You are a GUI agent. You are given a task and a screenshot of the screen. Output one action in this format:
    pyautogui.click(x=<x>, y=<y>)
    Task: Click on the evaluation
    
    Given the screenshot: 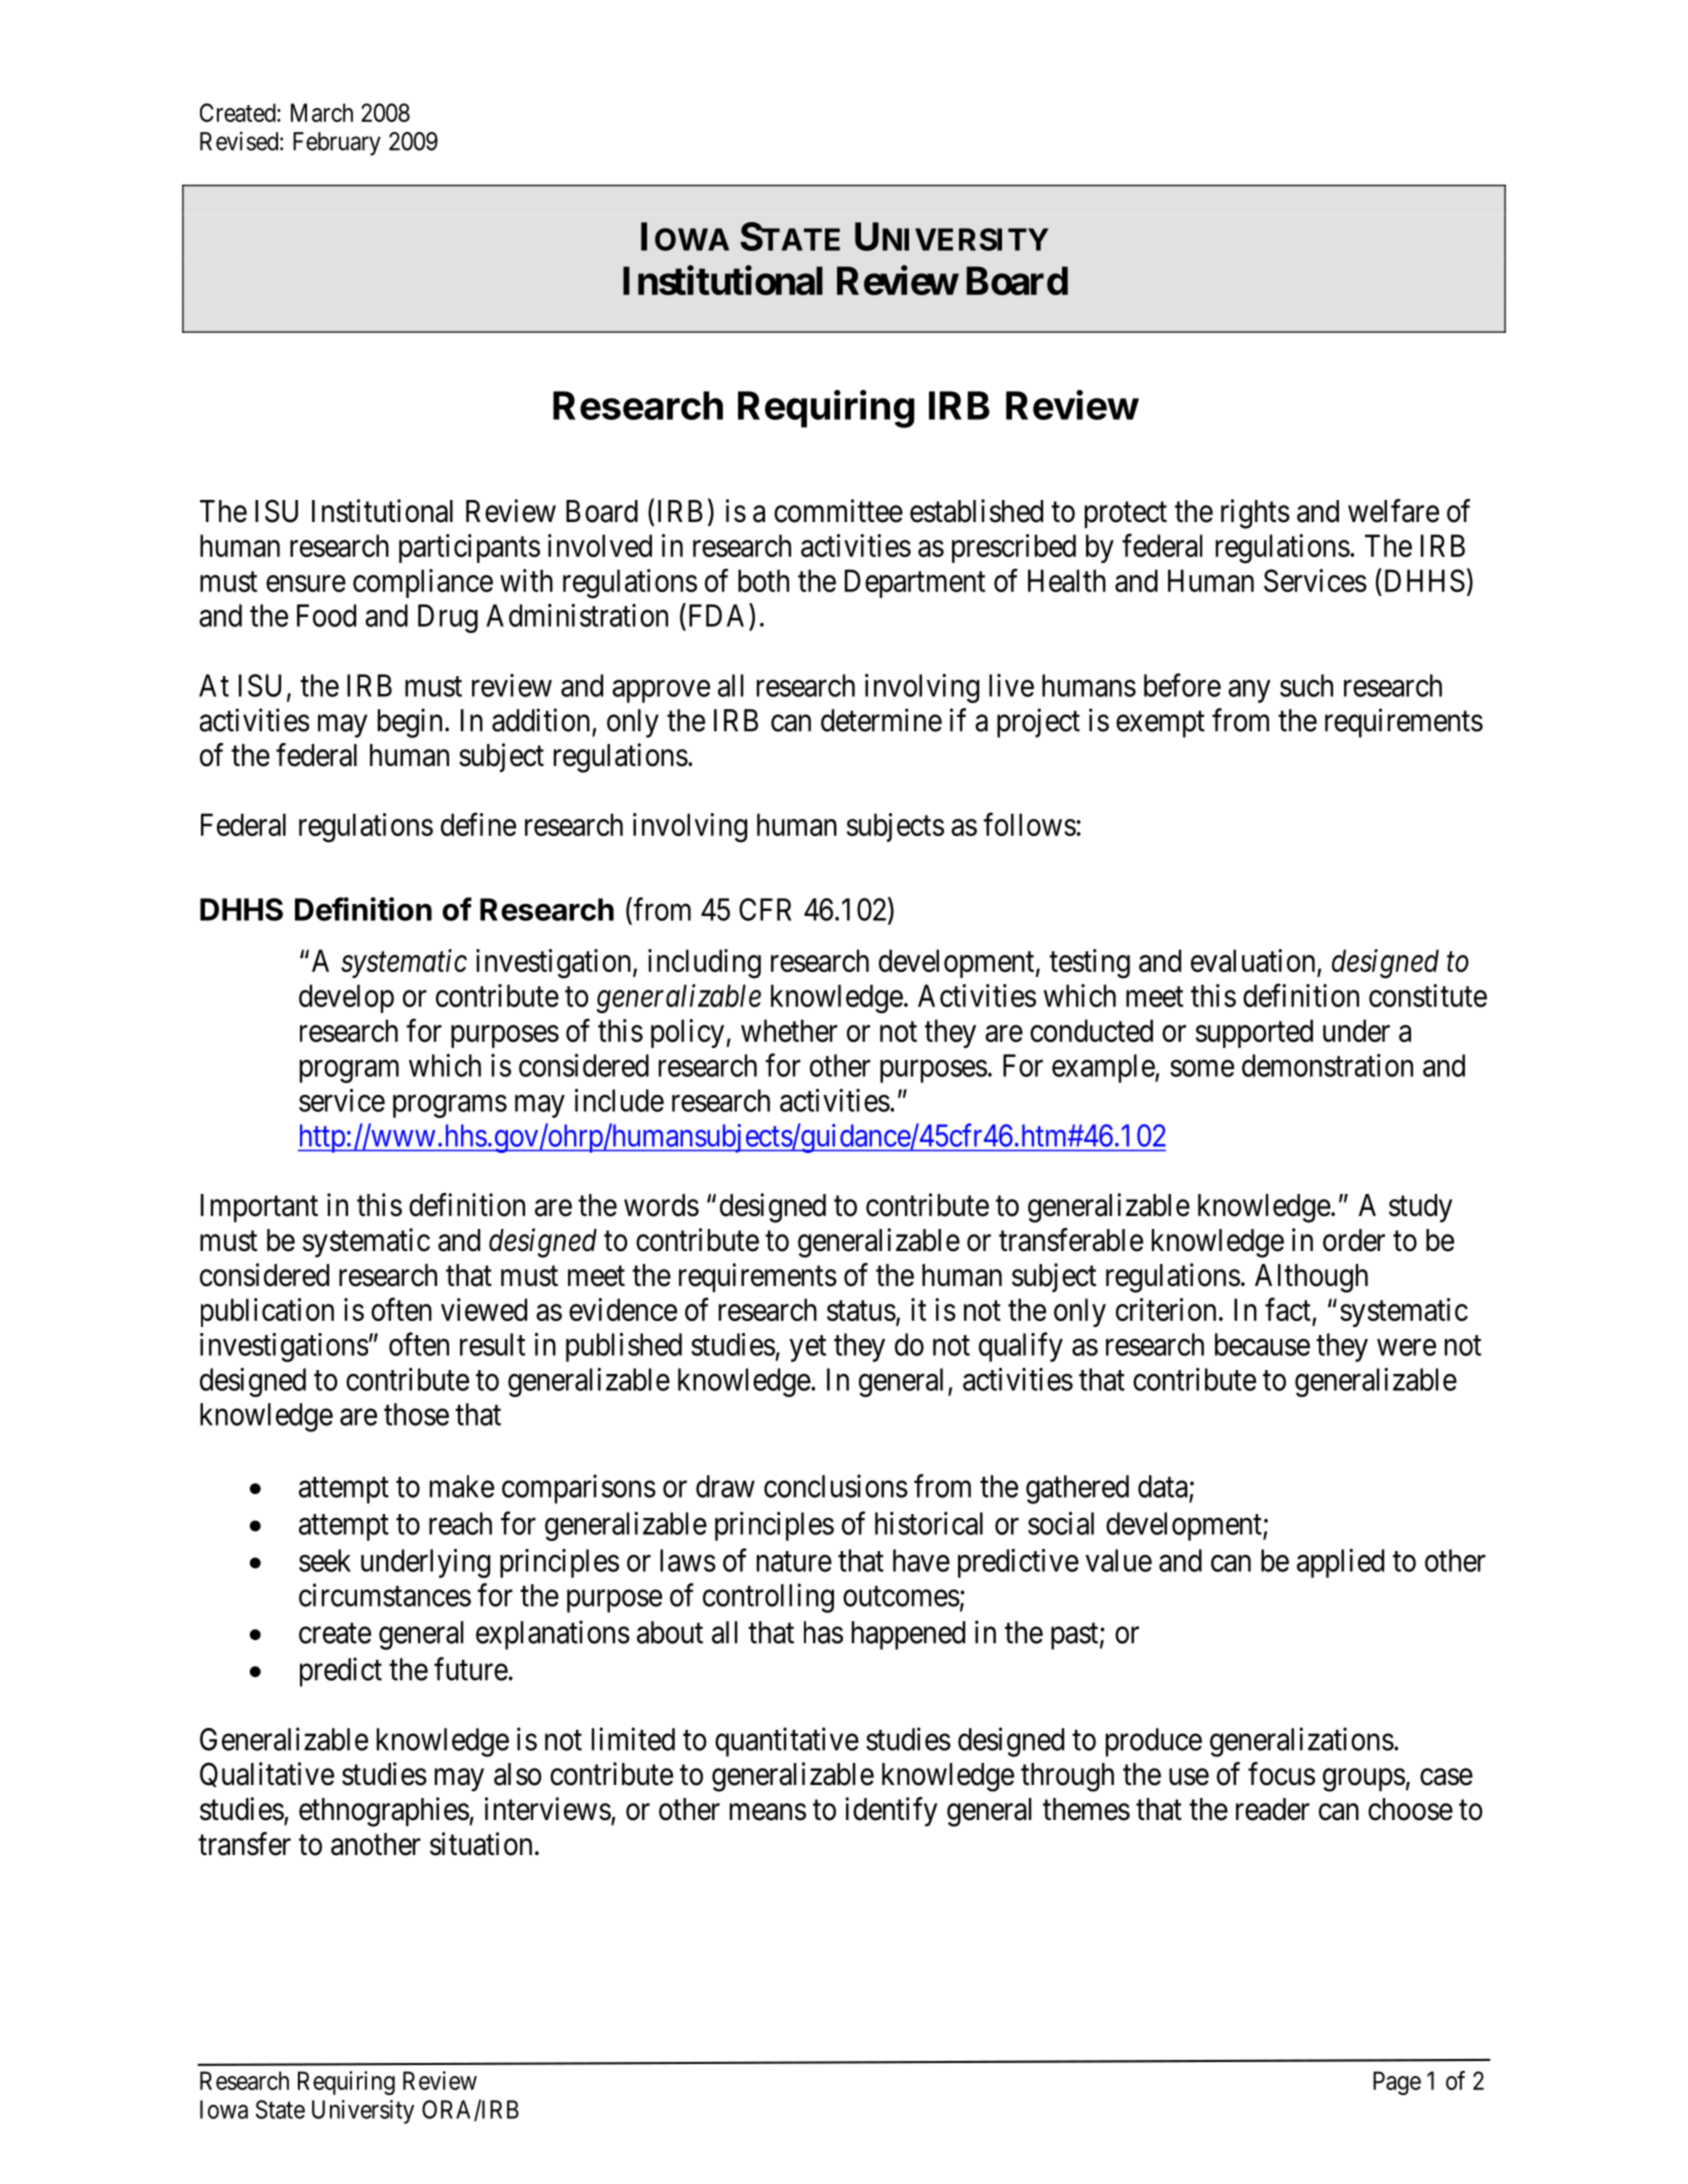 What is the action you would take?
    pyautogui.click(x=1254, y=962)
